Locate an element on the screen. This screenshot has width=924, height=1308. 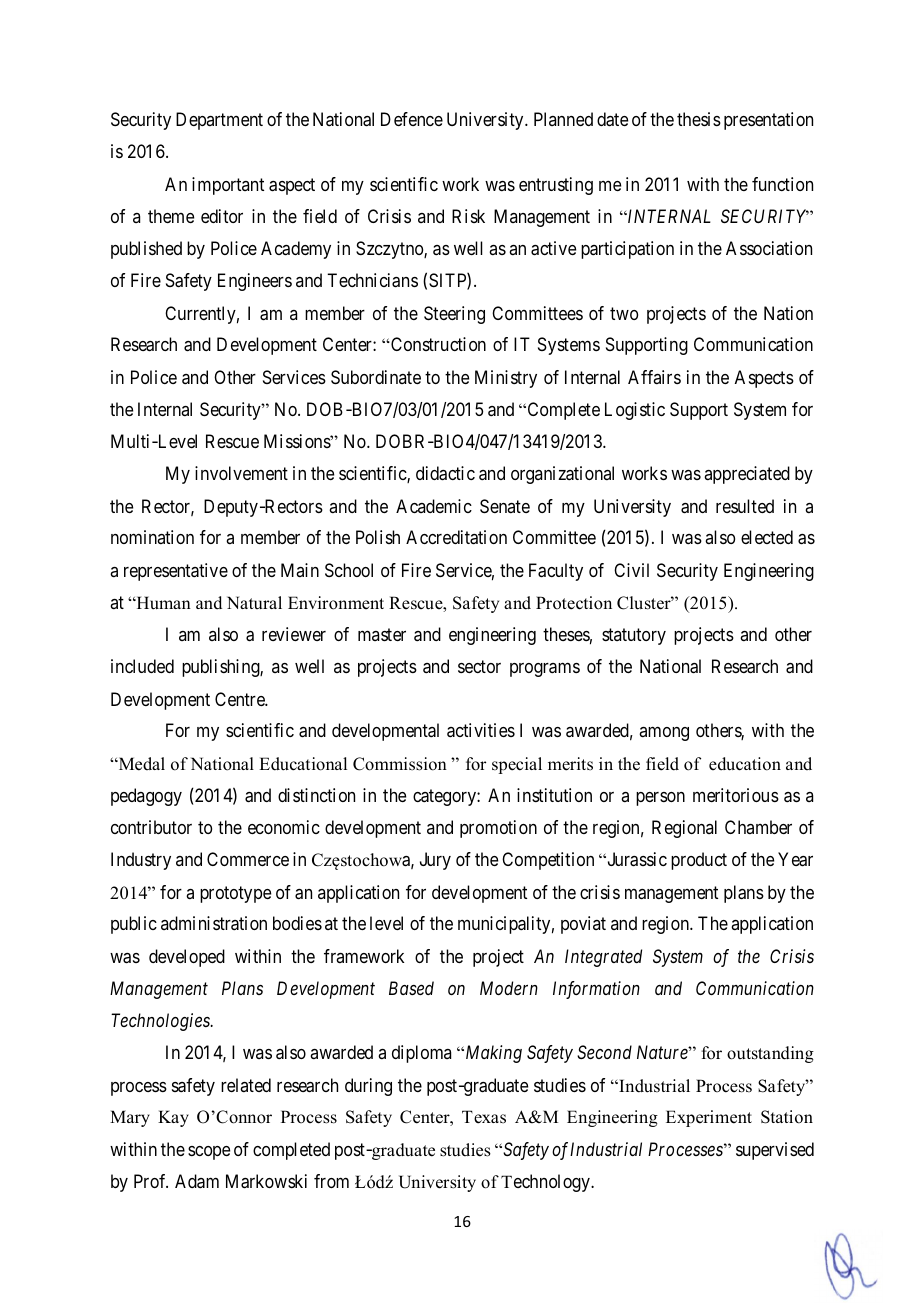
scope is located at coordinates (209, 1153).
